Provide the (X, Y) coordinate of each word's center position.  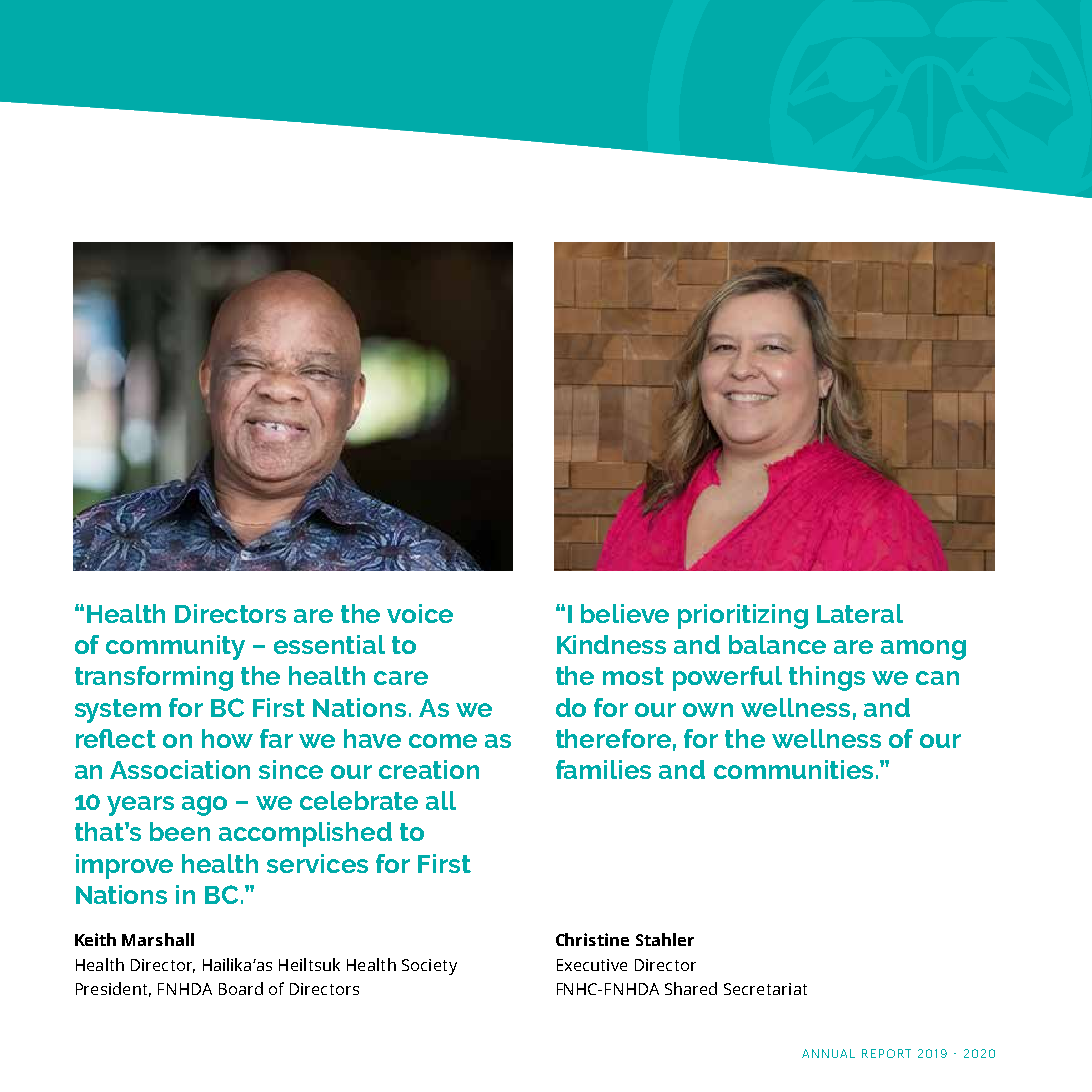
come (443, 741)
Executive (592, 965)
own (708, 710)
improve (124, 866)
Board (241, 988)
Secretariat (765, 989)
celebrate (359, 800)
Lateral (860, 613)
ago (204, 806)
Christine (592, 939)
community (175, 647)
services (317, 863)
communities (793, 769)
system (118, 711)
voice (420, 613)
